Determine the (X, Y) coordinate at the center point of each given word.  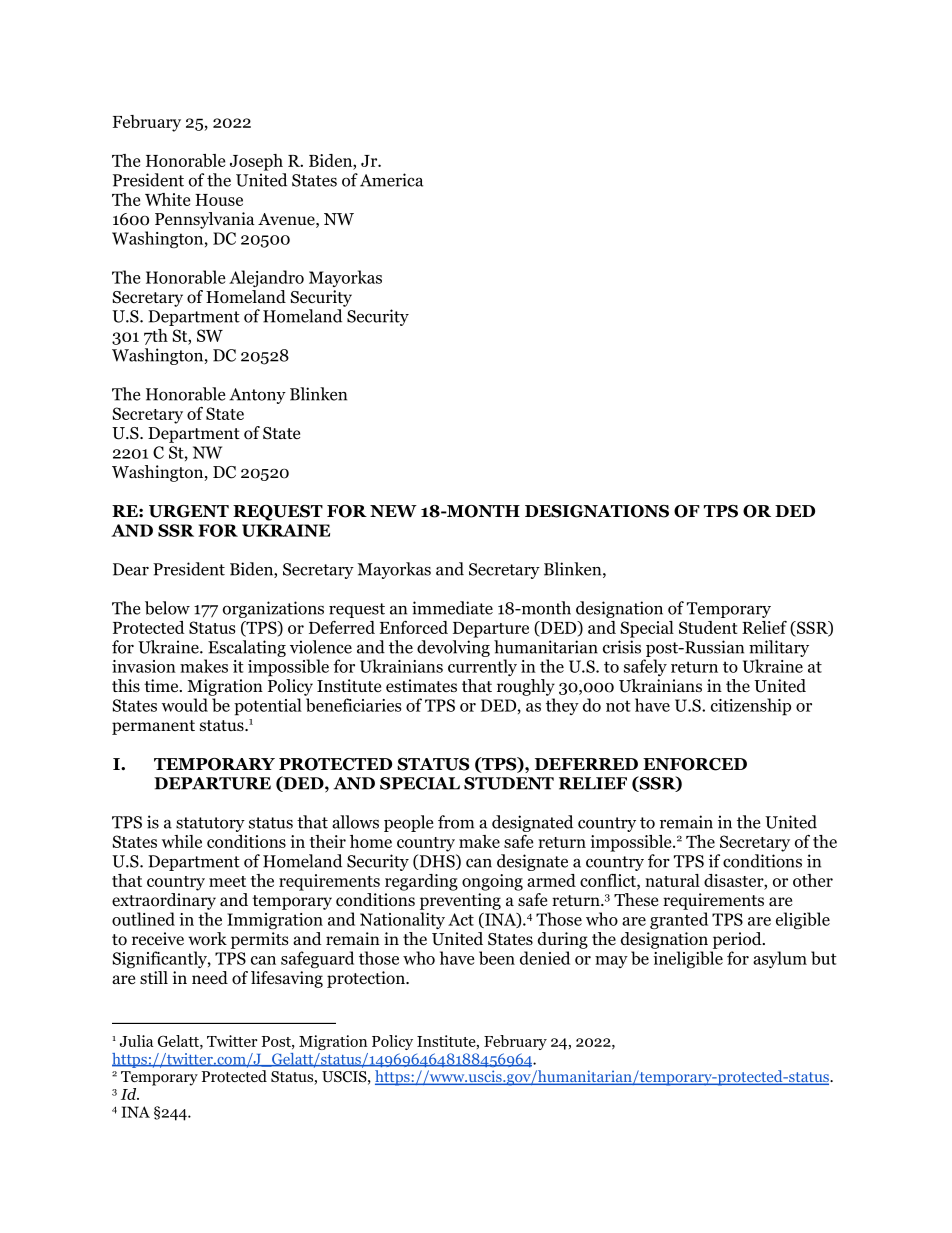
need (210, 977)
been (497, 958)
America (391, 180)
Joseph (256, 162)
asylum (780, 959)
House (219, 200)
